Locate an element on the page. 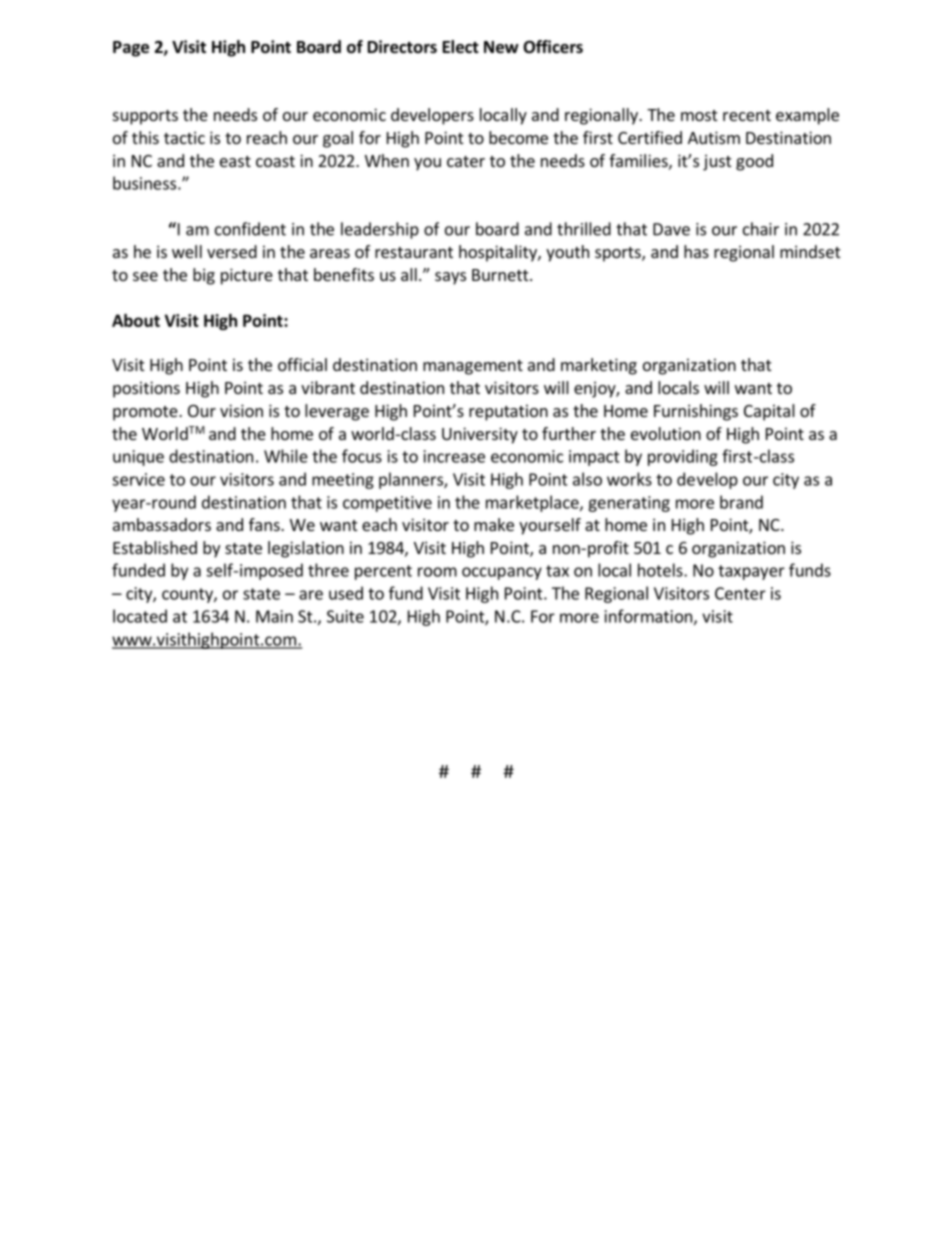  increase is located at coordinates (454, 456).
